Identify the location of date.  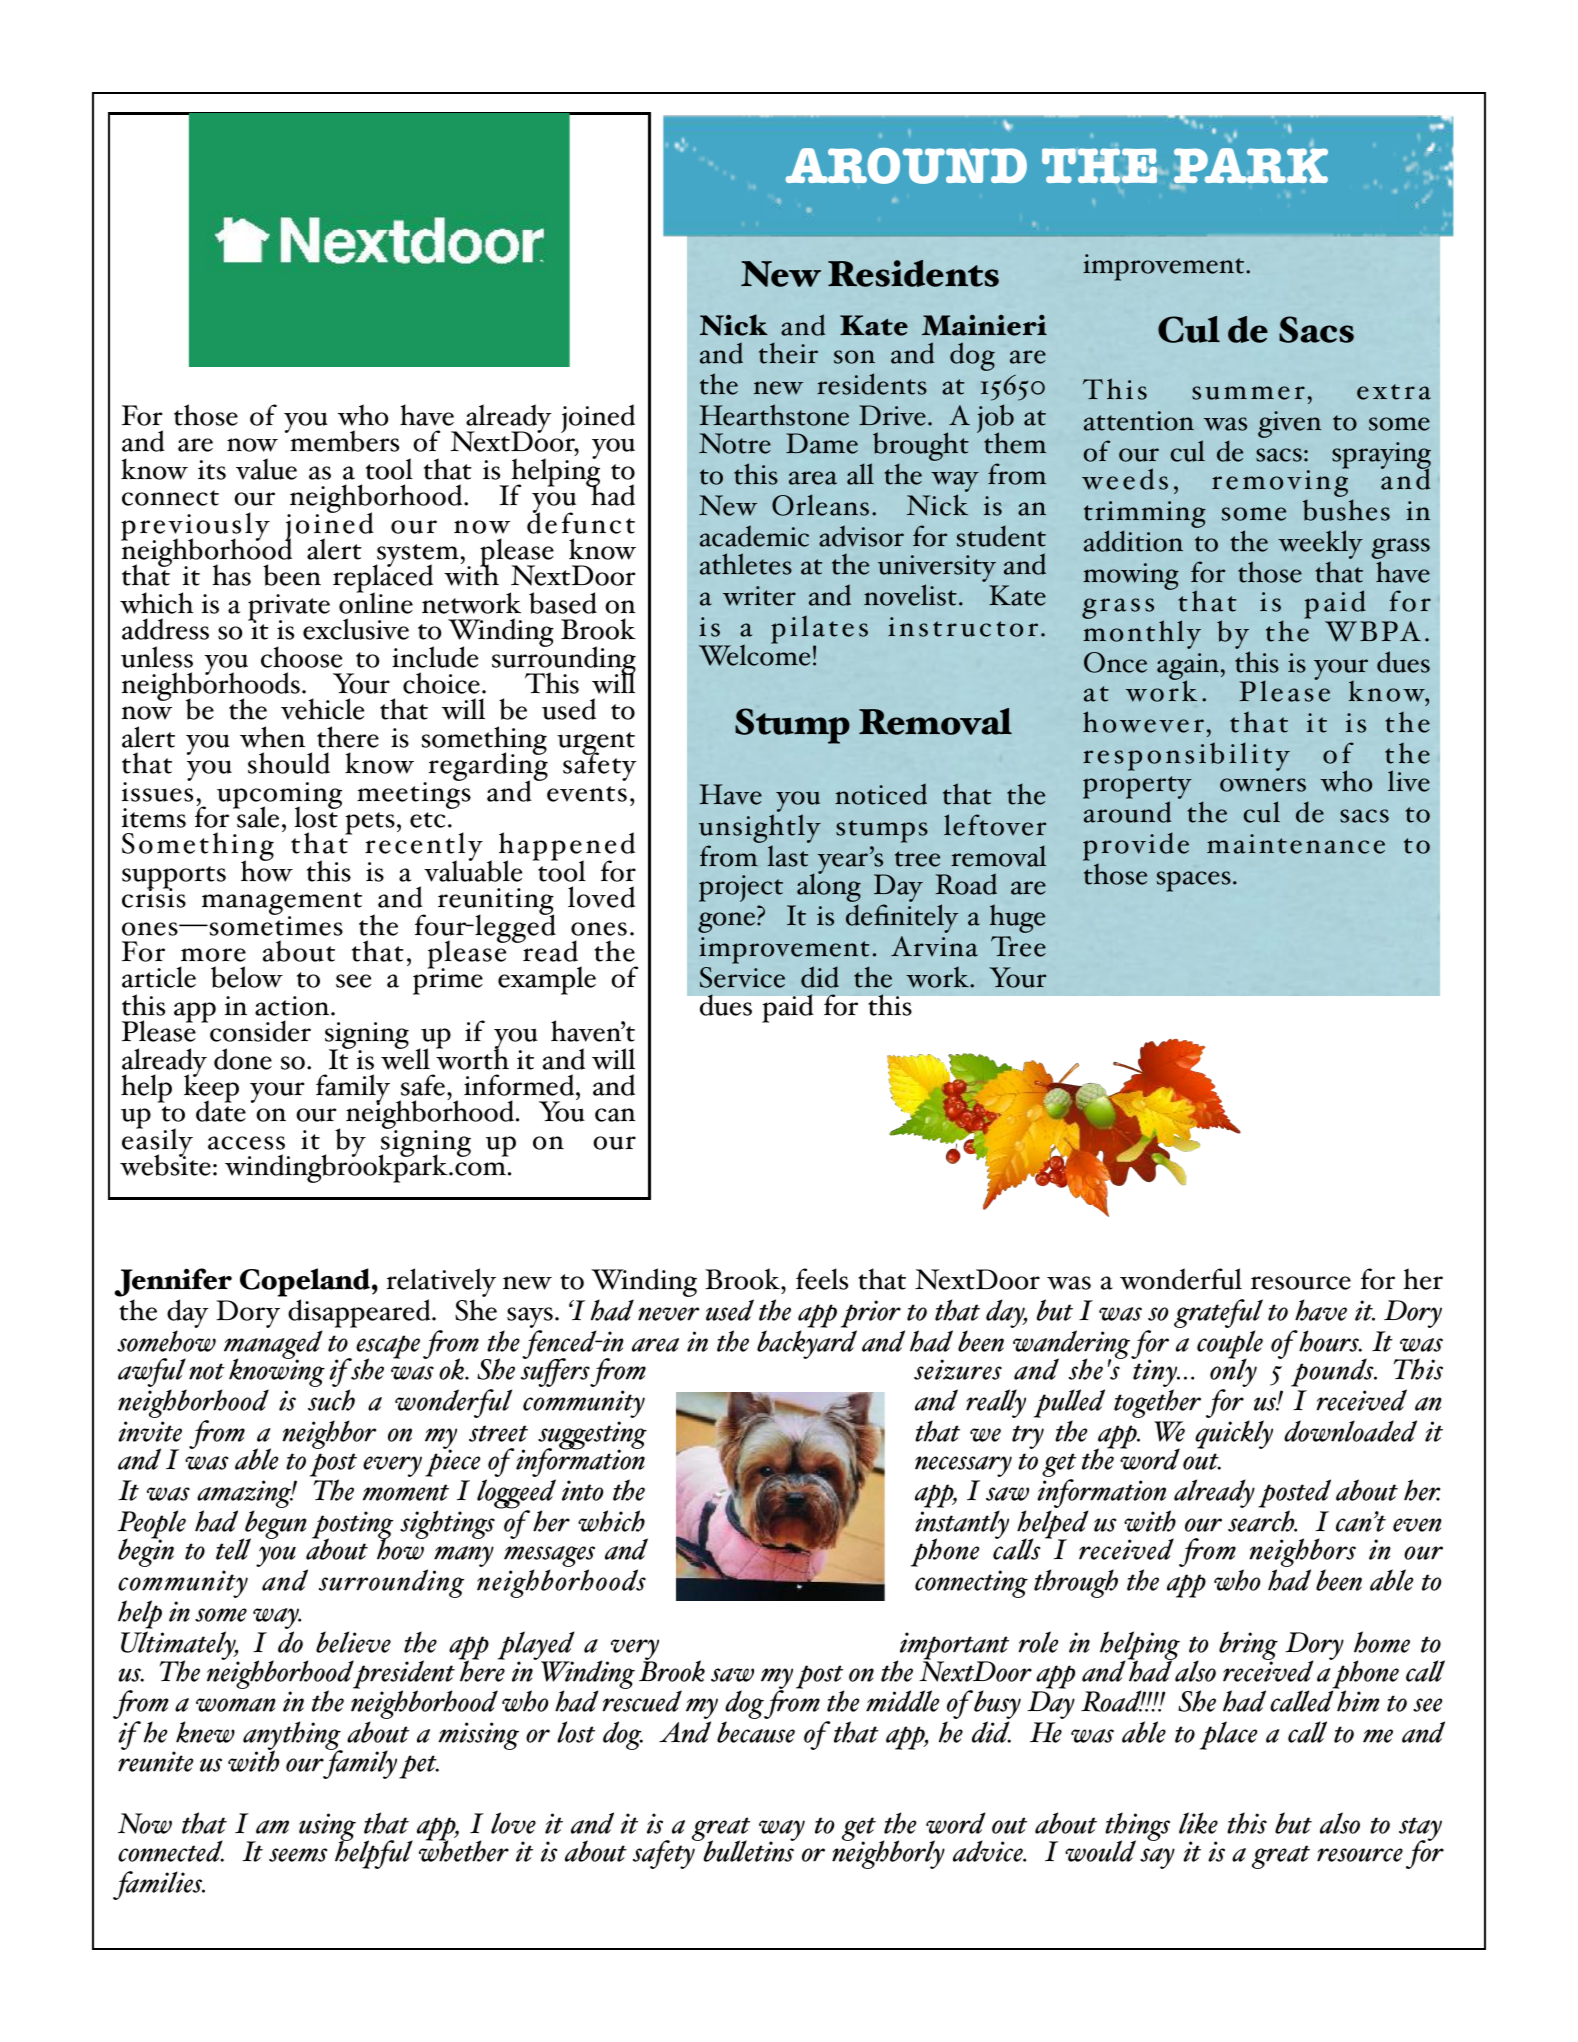
(221, 1110).
